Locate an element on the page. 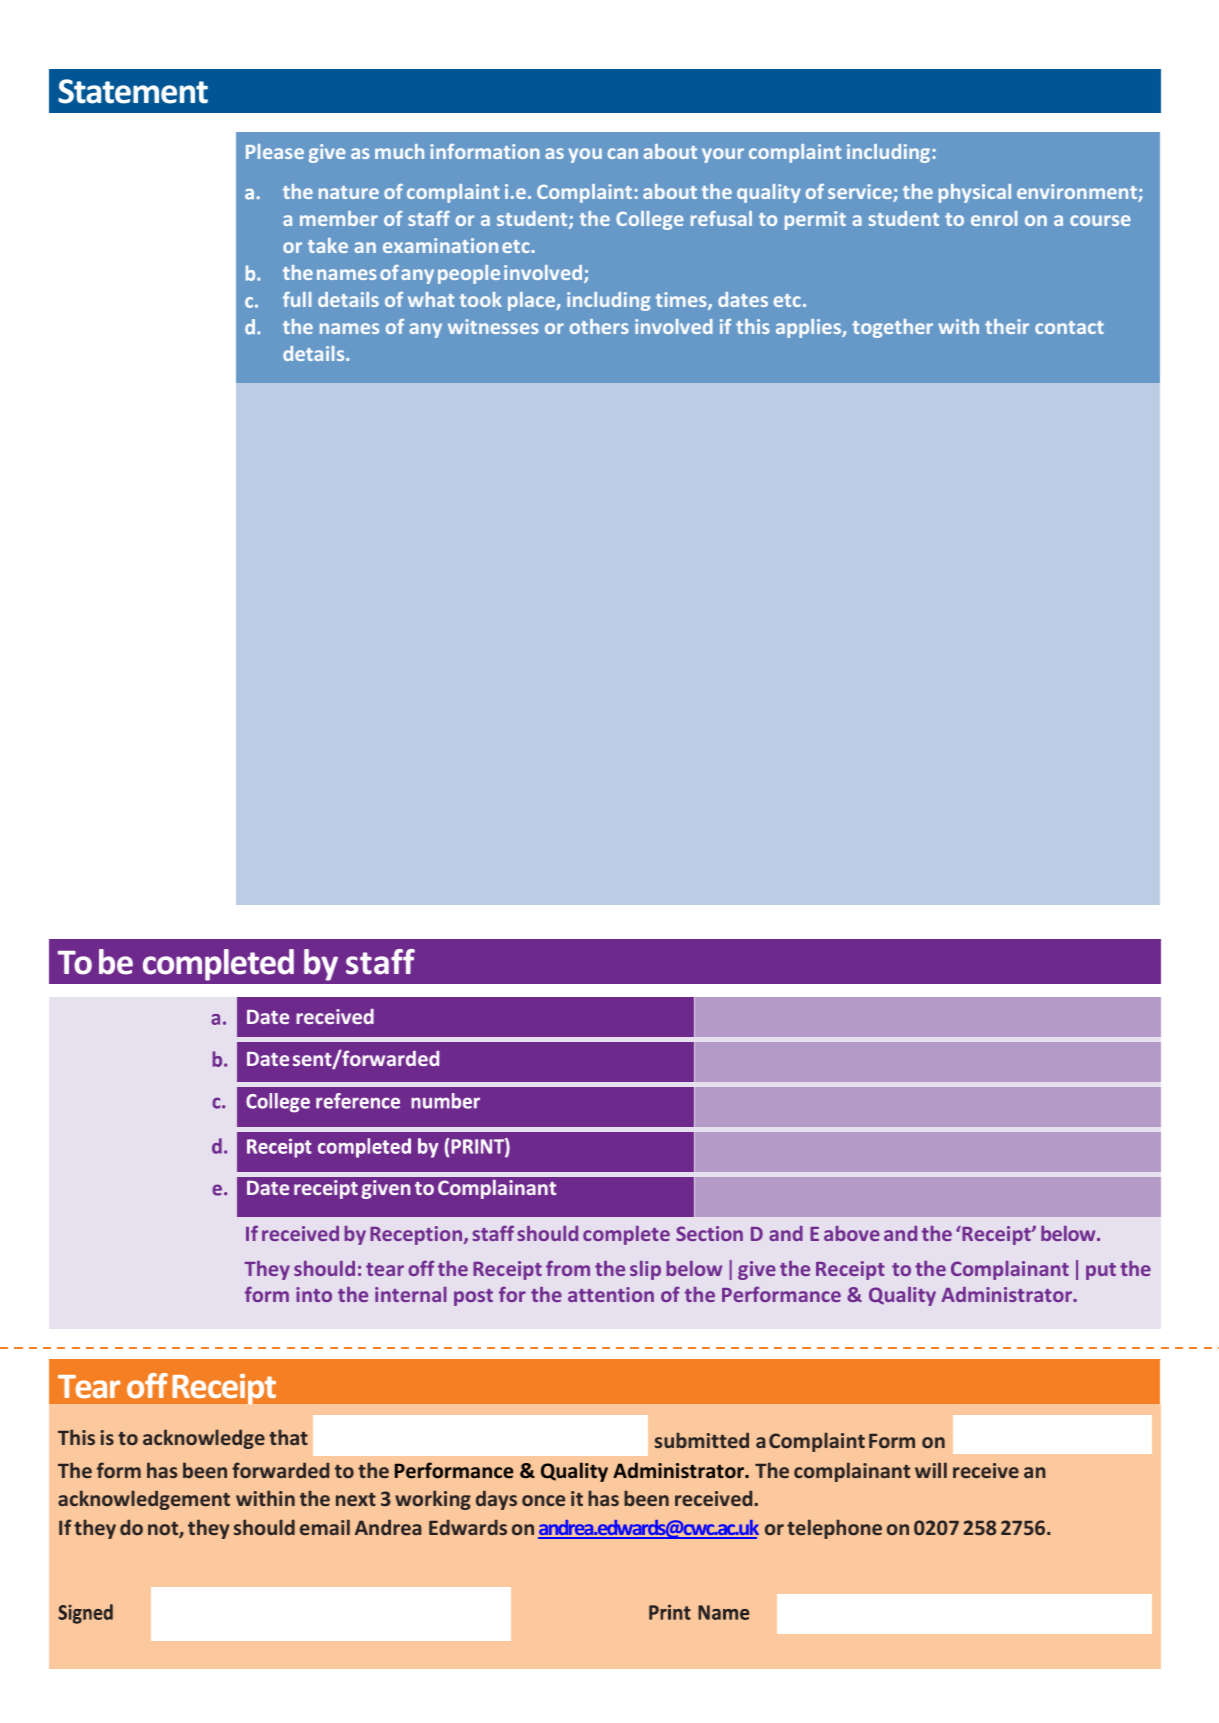 The width and height of the image is (1219, 1723). slip is located at coordinates (645, 1270).
